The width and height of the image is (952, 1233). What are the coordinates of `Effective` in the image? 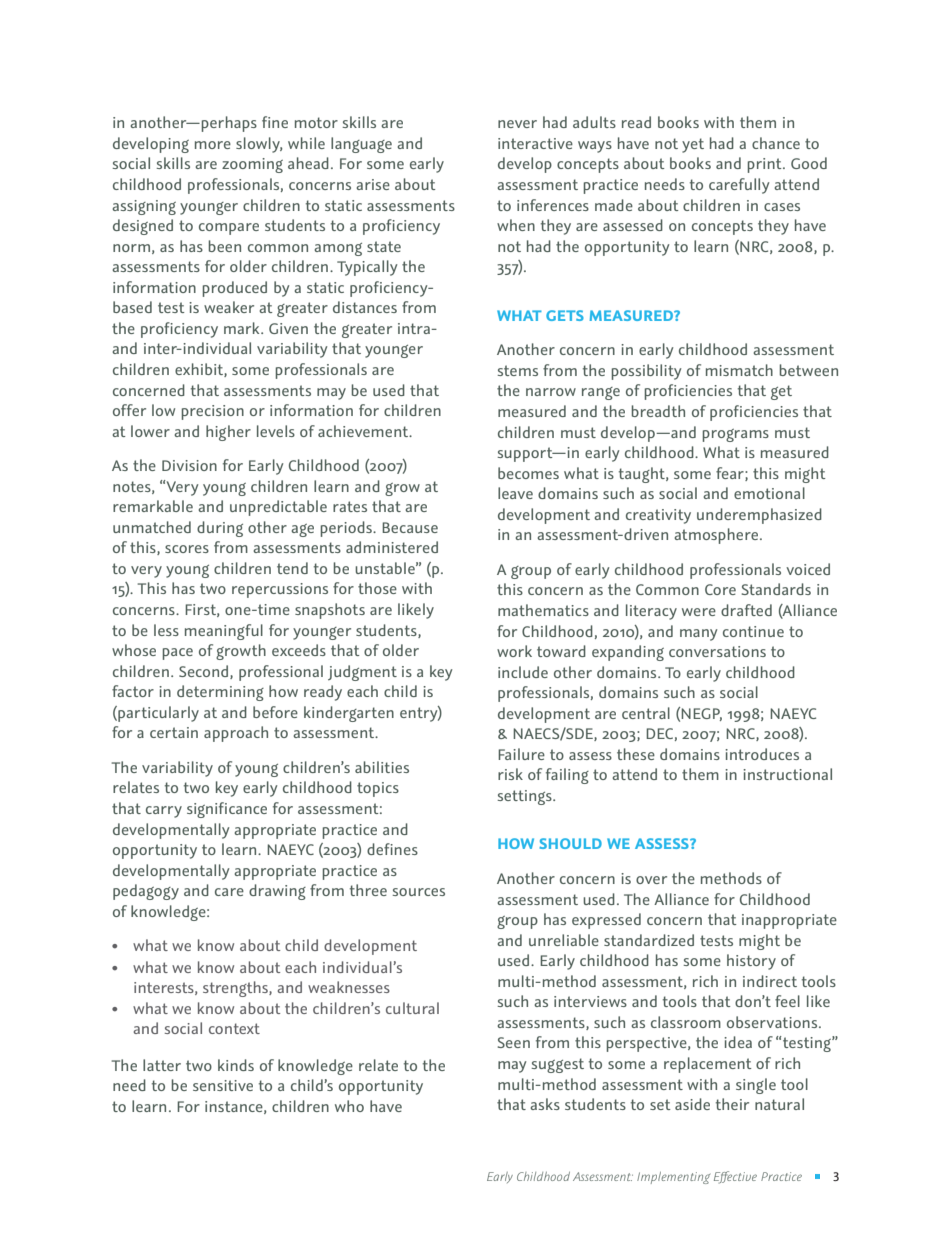 It's located at (735, 1177).
